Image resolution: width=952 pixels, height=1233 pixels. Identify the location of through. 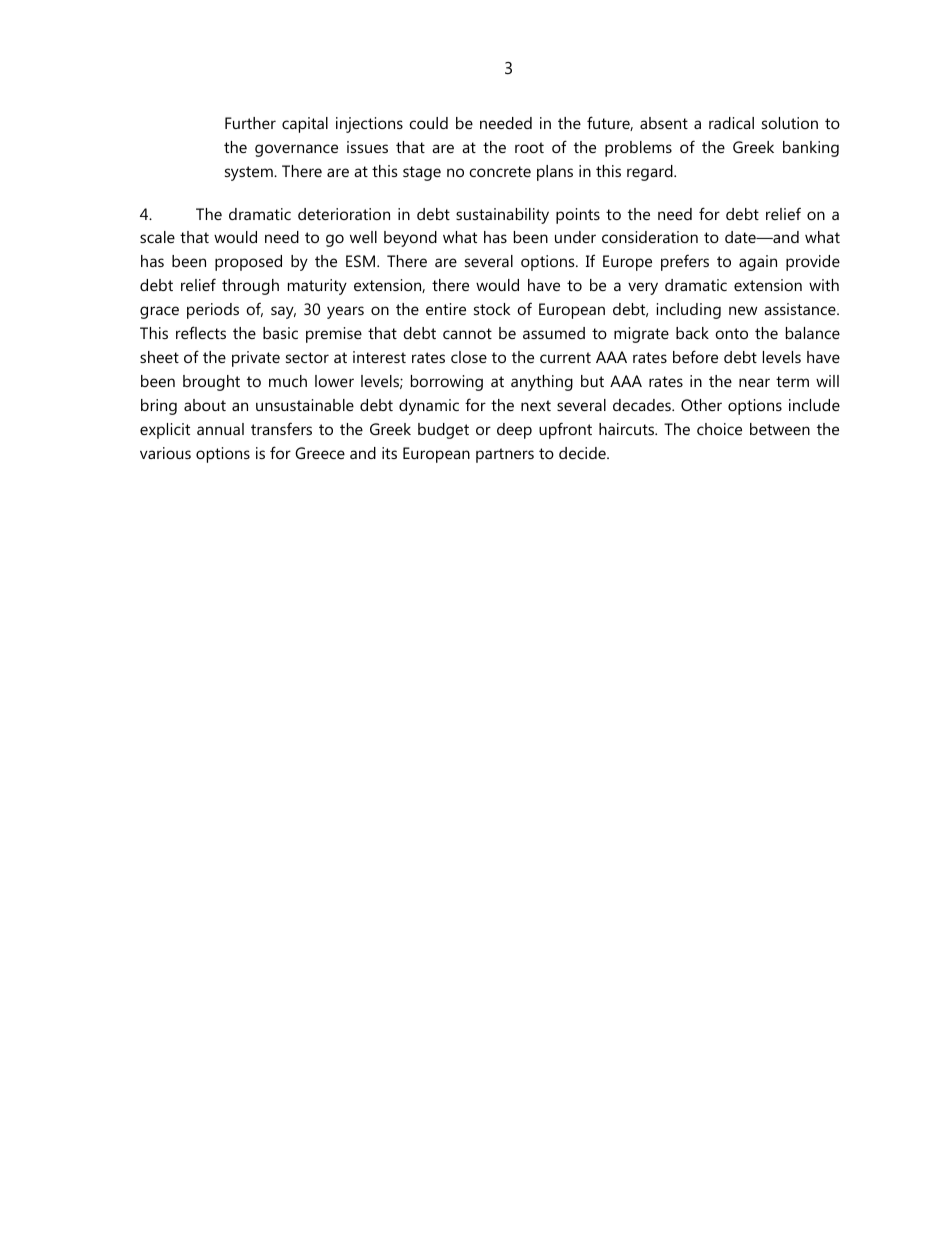
(250, 287).
